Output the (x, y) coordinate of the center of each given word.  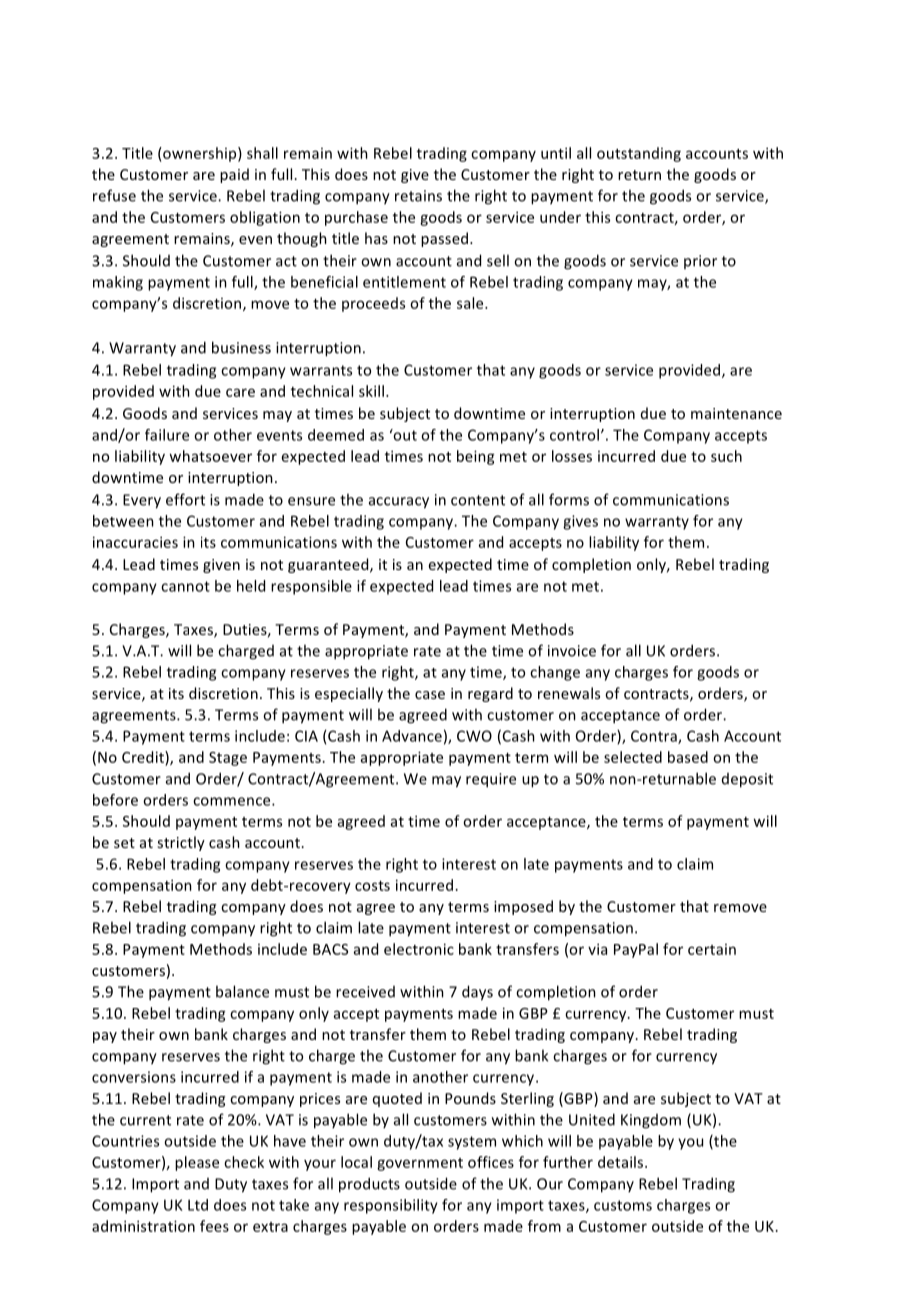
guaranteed (329, 565)
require (491, 780)
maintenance (736, 413)
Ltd (198, 1205)
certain (712, 949)
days (477, 993)
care (240, 392)
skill (371, 391)
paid (234, 175)
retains (418, 196)
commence (233, 801)
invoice (572, 651)
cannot (185, 586)
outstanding (639, 154)
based (688, 757)
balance (242, 991)
